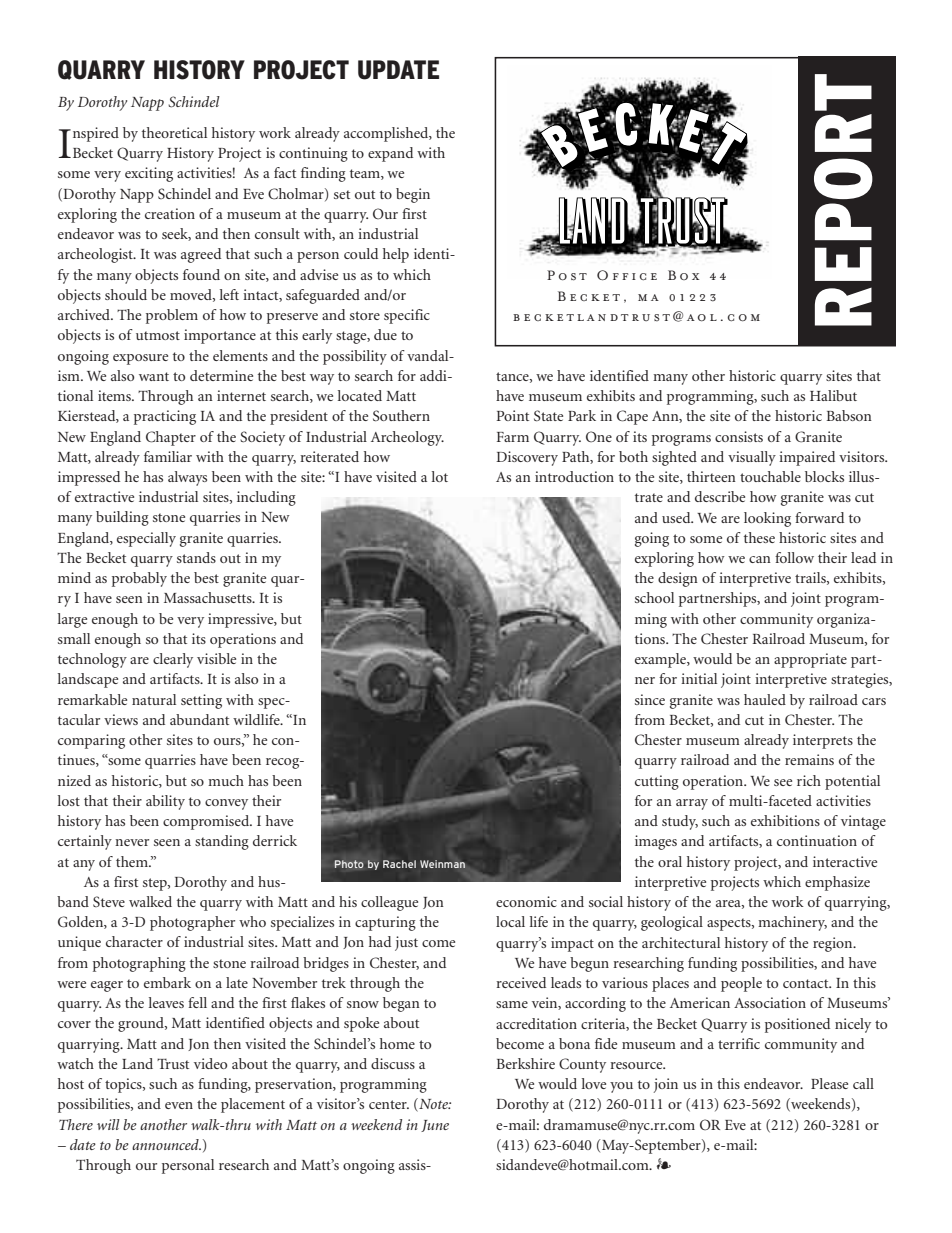 The width and height of the image is (952, 1233). Describe the element at coordinates (683, 275) in the image. I see `Box` at that location.
